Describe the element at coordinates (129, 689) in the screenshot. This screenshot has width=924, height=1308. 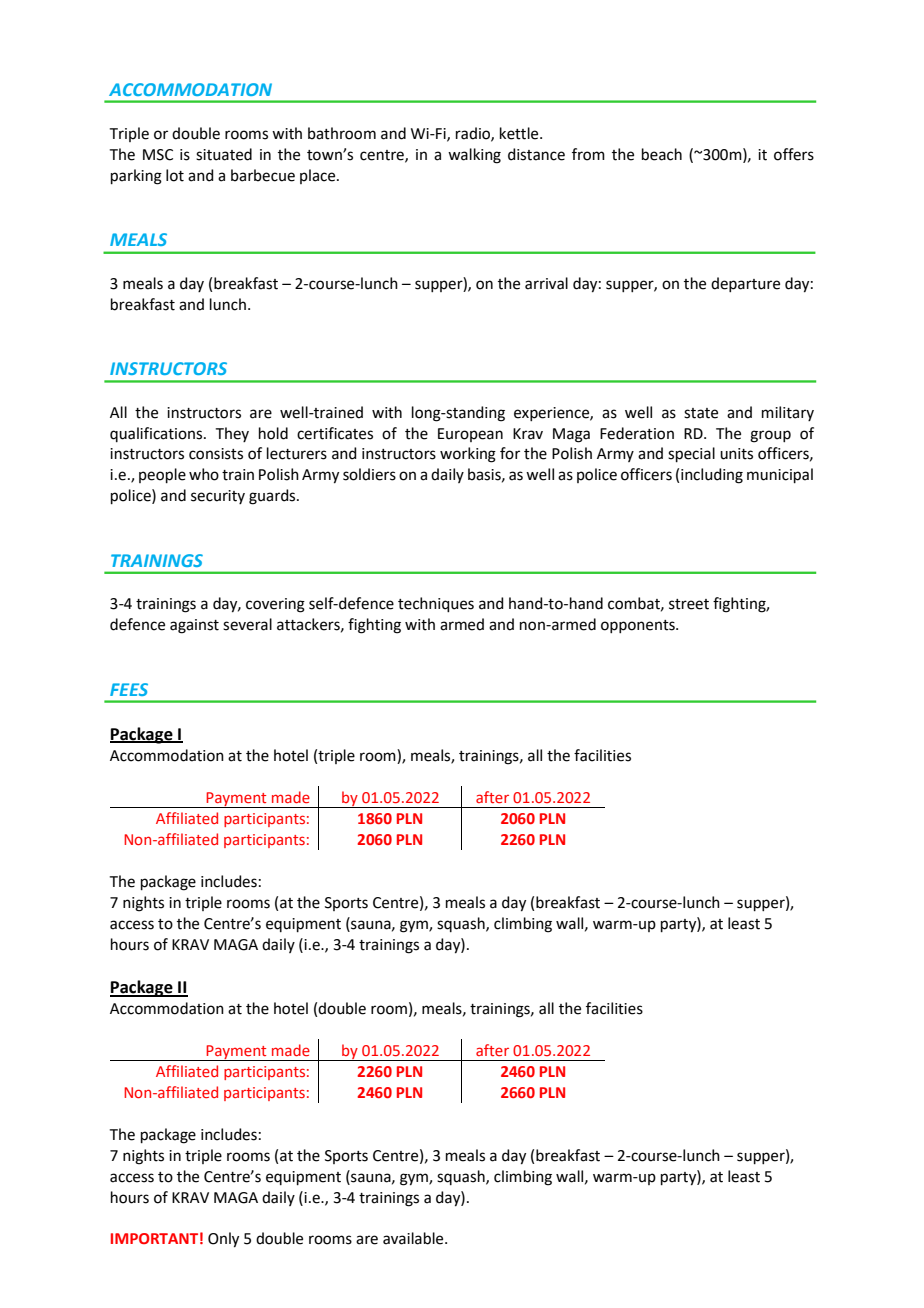
I see `FEES` at that location.
